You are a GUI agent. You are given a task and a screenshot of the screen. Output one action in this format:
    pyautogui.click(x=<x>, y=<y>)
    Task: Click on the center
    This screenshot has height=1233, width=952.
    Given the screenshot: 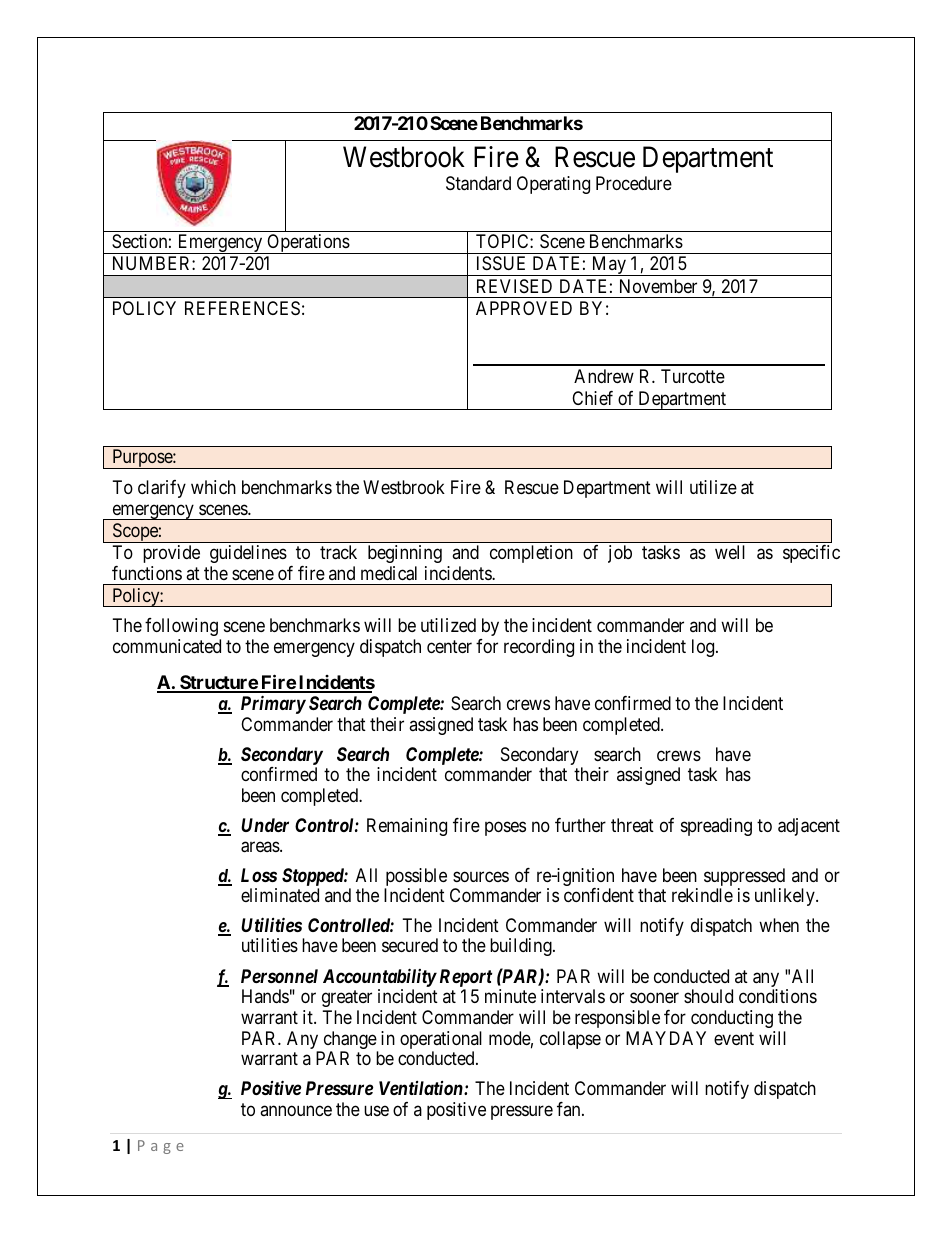 What is the action you would take?
    pyautogui.click(x=449, y=646)
